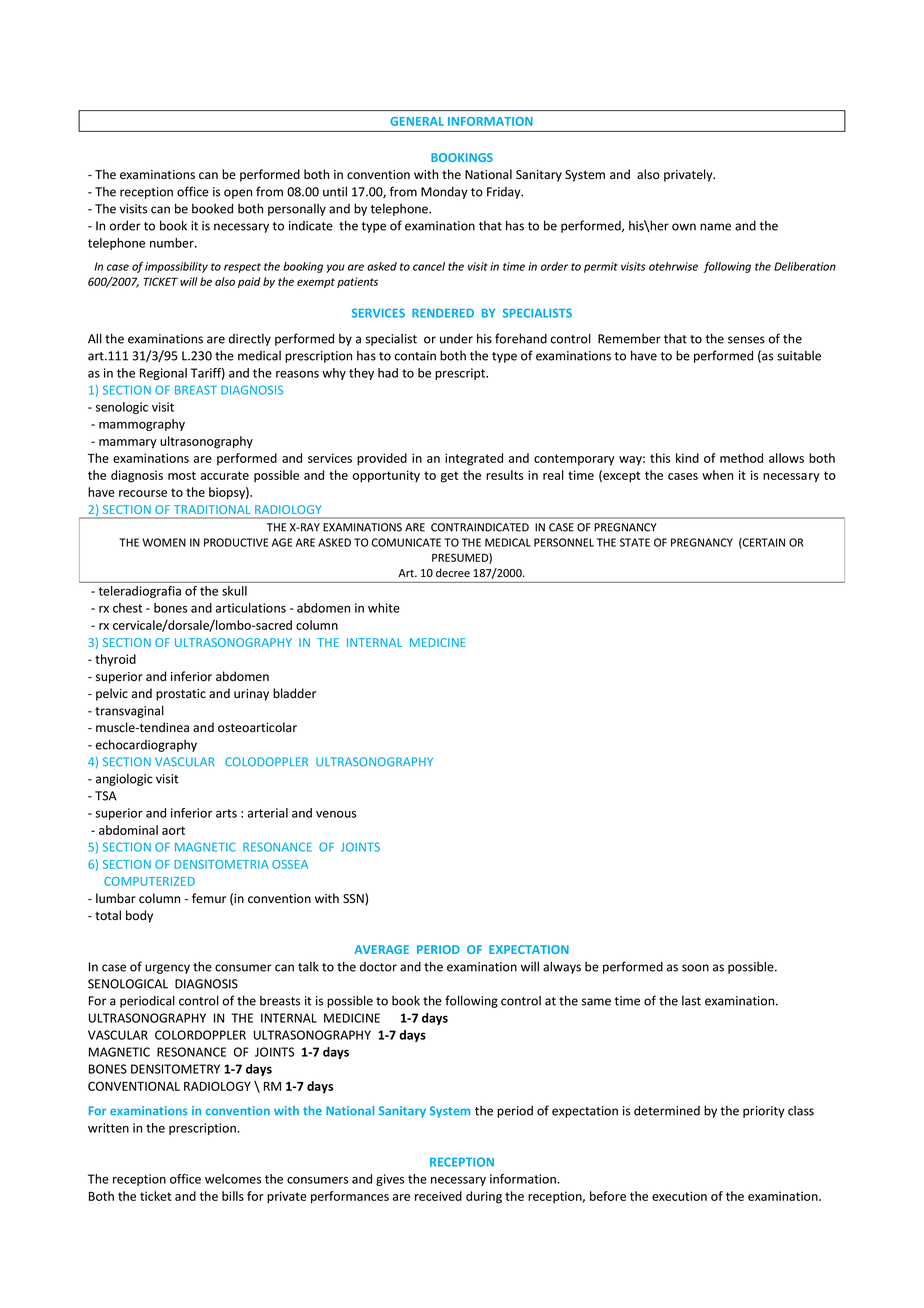 The image size is (924, 1308). What do you see at coordinates (146, 745) in the screenshot?
I see `echocardiography` at bounding box center [146, 745].
